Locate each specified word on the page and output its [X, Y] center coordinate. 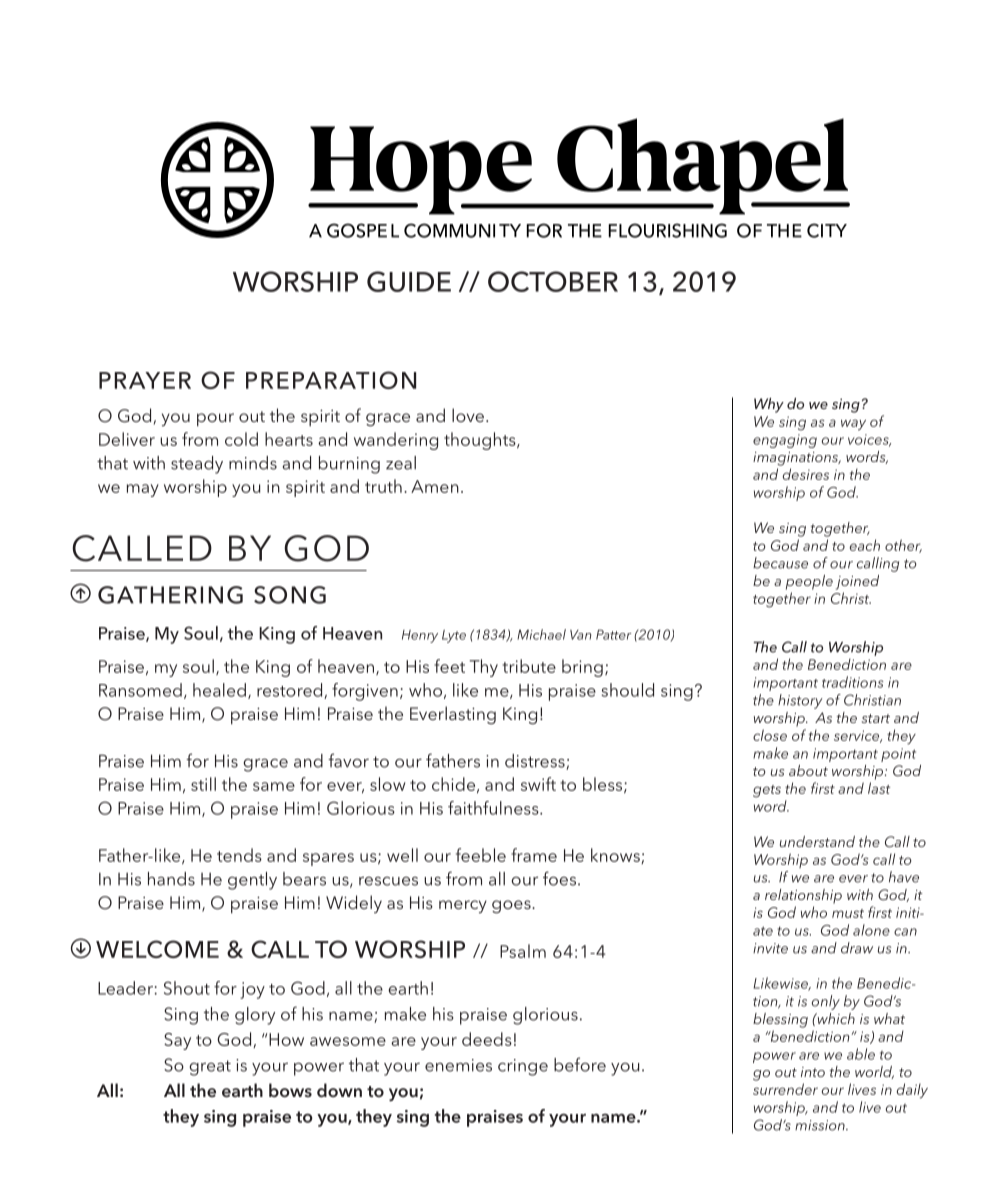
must [848, 913]
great [210, 1068]
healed [219, 690]
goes [512, 907]
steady [197, 465]
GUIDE [409, 281]
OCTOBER [553, 281]
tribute [529, 666]
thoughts [481, 441]
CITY [827, 230]
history [800, 701]
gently [252, 881]
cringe [523, 1067]
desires [806, 474]
